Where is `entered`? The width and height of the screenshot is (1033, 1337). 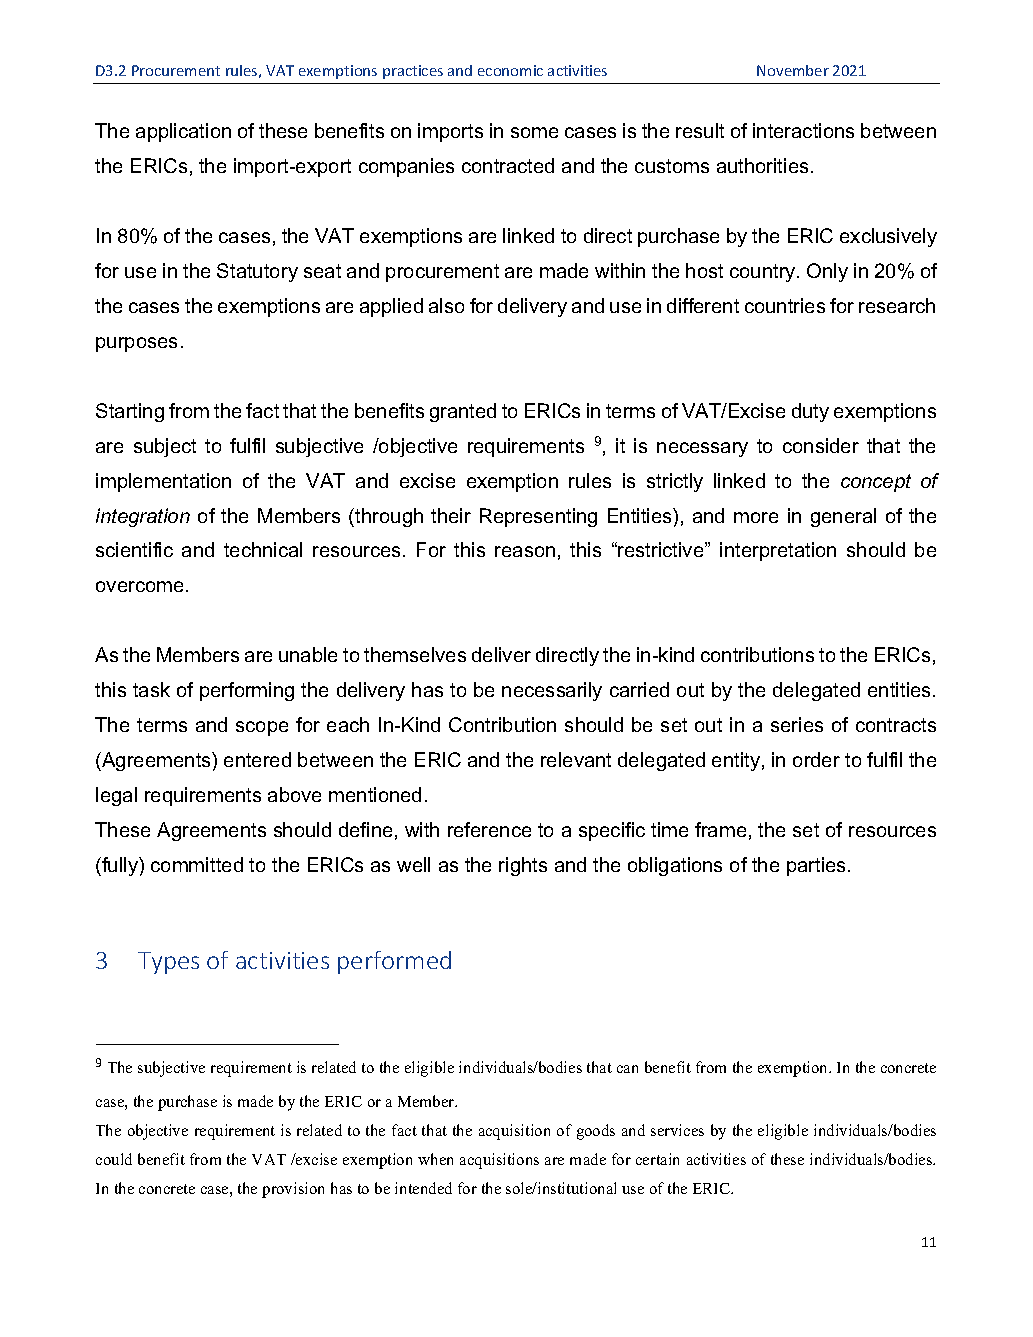
entered is located at coordinates (257, 759).
